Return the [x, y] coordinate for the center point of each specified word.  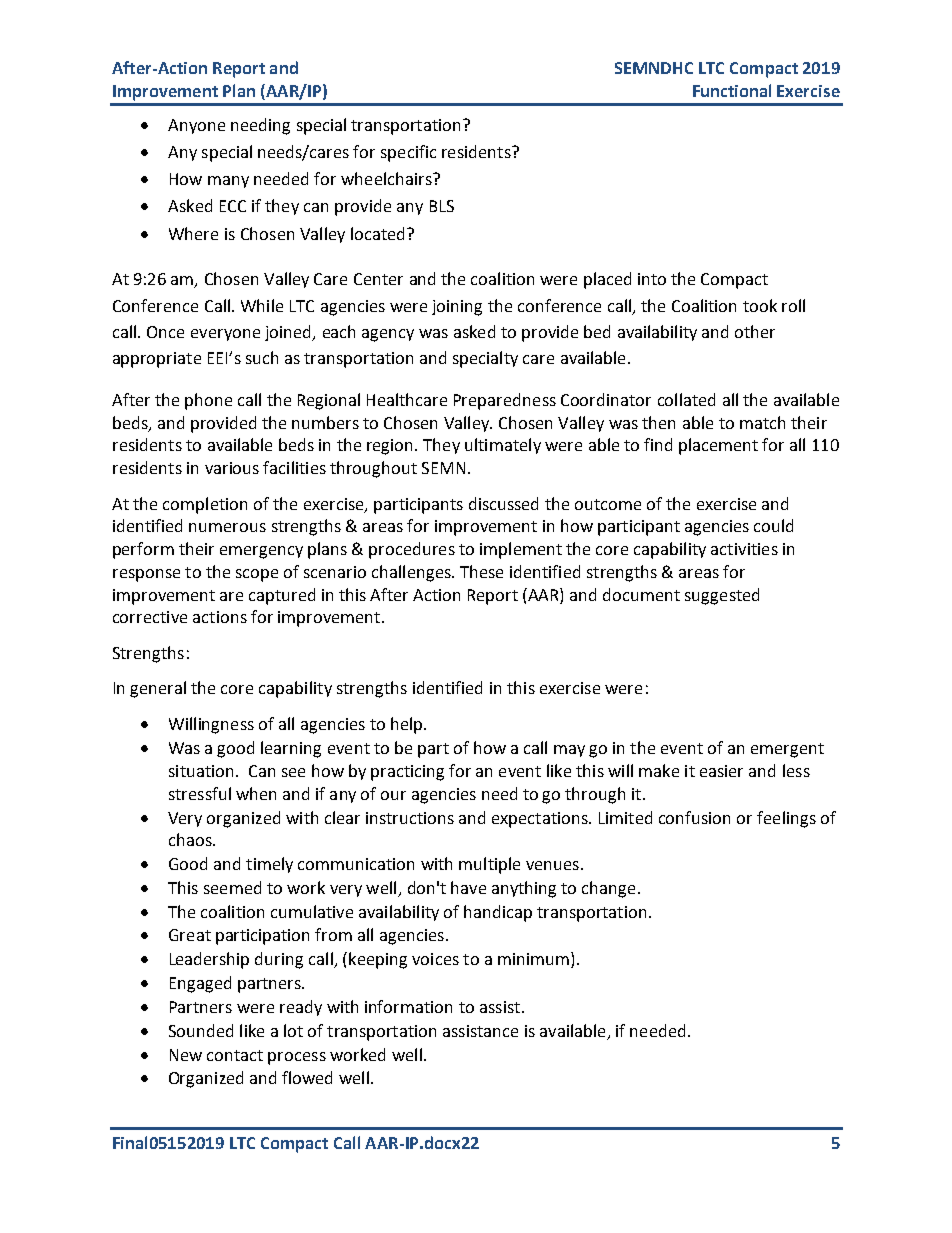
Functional [732, 90]
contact [235, 1055]
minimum [533, 959]
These [481, 571]
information [408, 1006]
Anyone [196, 126]
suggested [722, 596]
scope [257, 575]
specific [408, 153]
